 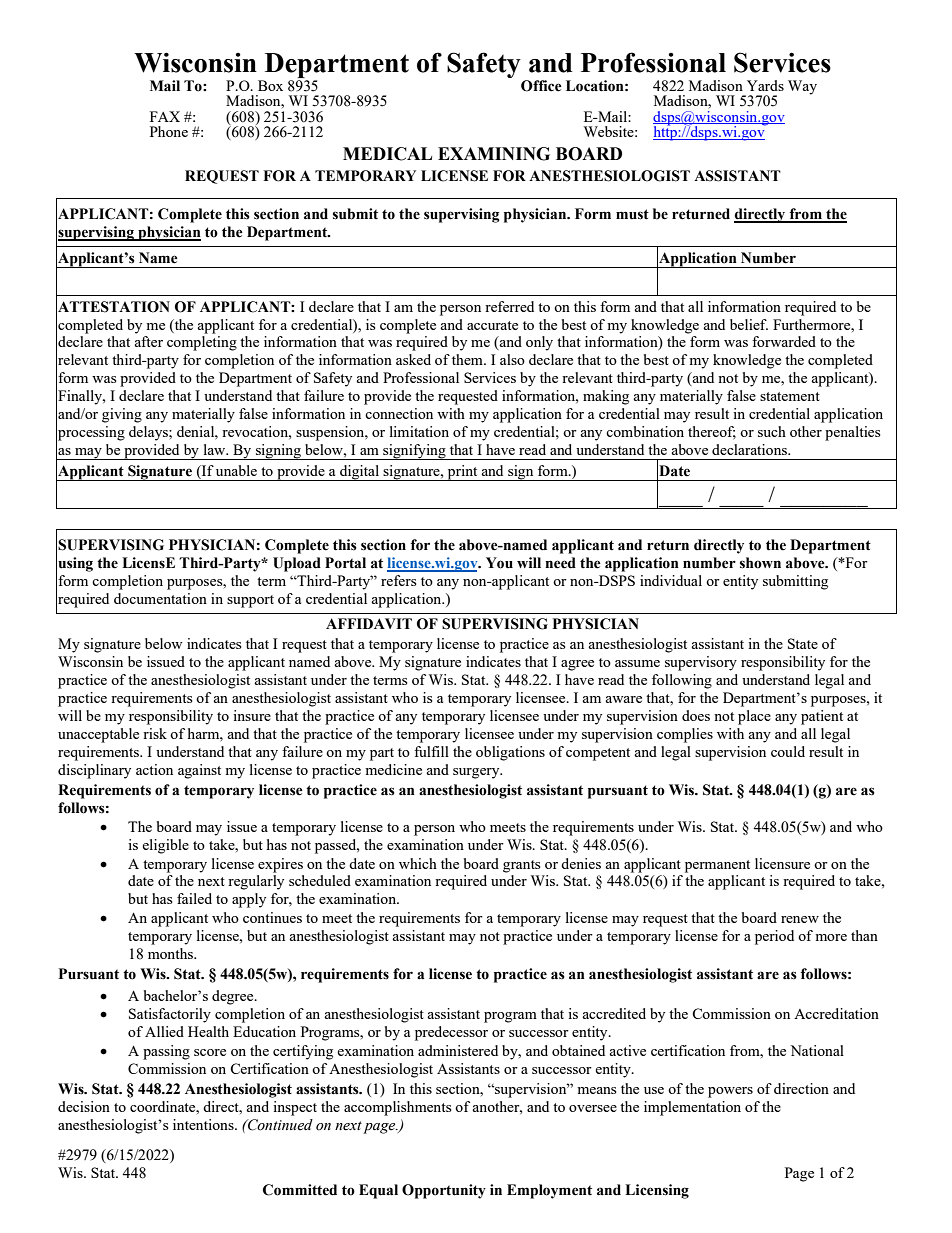 What do you see at coordinates (165, 846) in the document?
I see `eligible` at bounding box center [165, 846].
